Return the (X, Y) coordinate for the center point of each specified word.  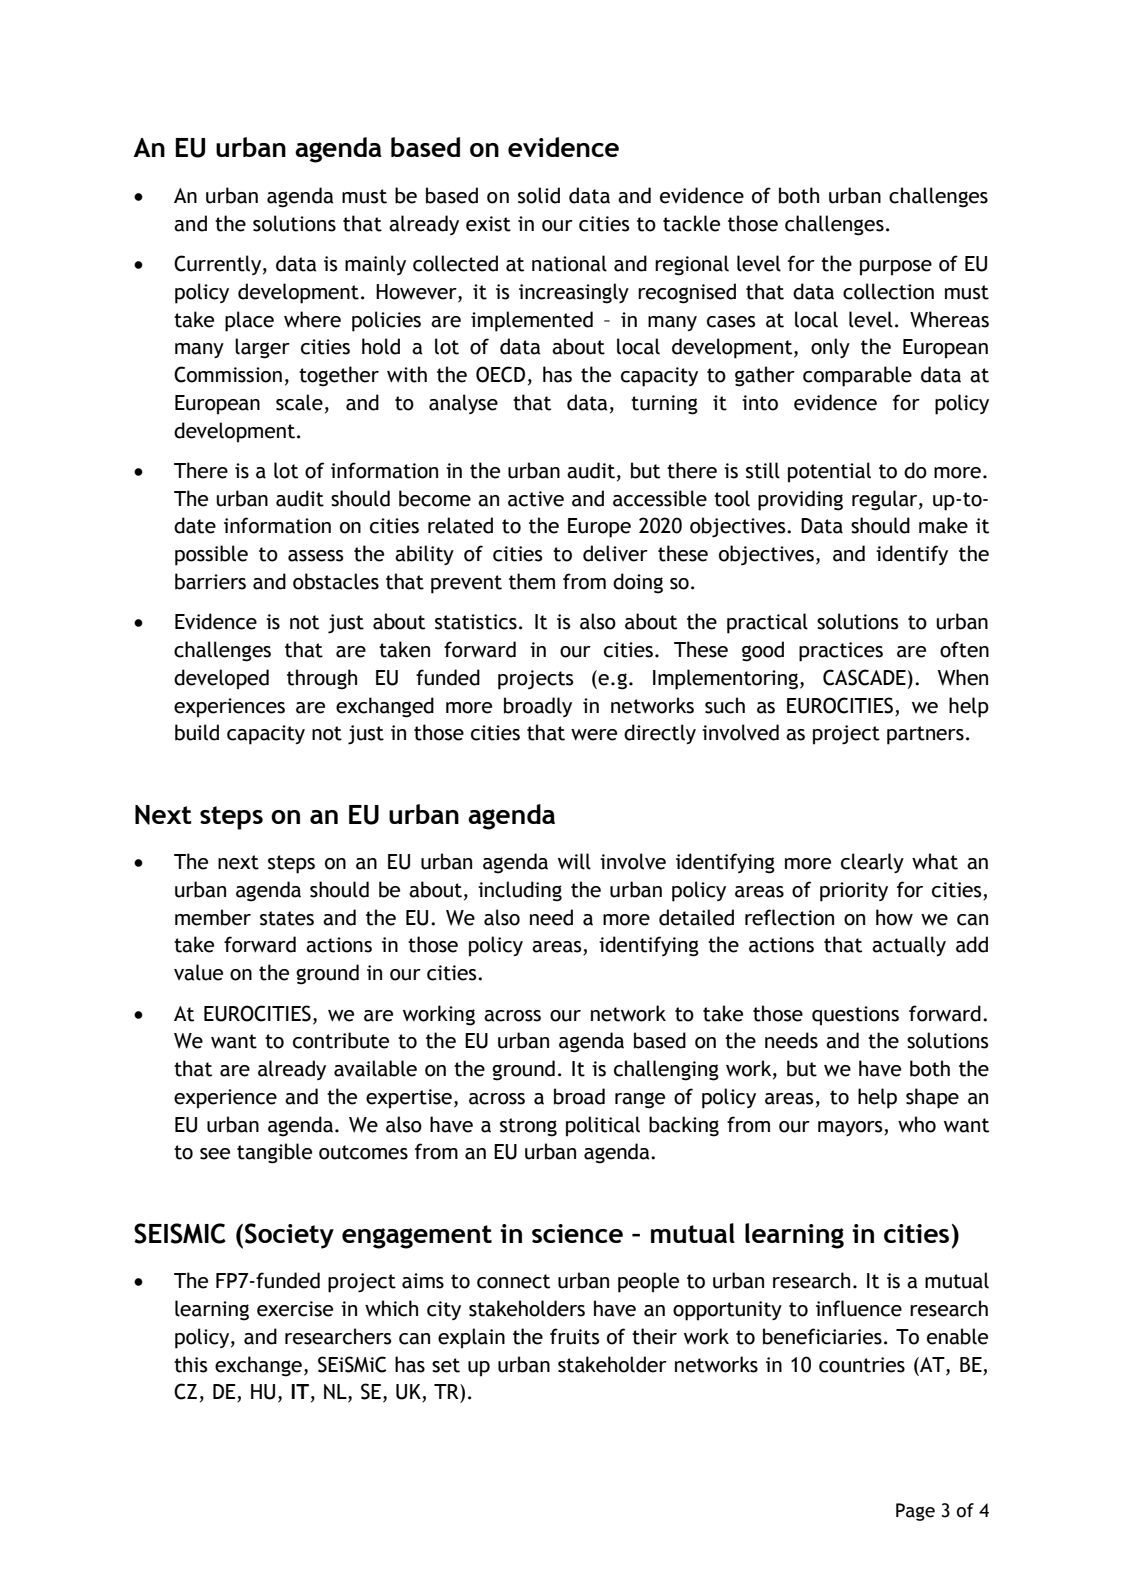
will (574, 861)
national (569, 263)
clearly (872, 863)
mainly (375, 265)
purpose (896, 268)
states (287, 918)
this (190, 1364)
